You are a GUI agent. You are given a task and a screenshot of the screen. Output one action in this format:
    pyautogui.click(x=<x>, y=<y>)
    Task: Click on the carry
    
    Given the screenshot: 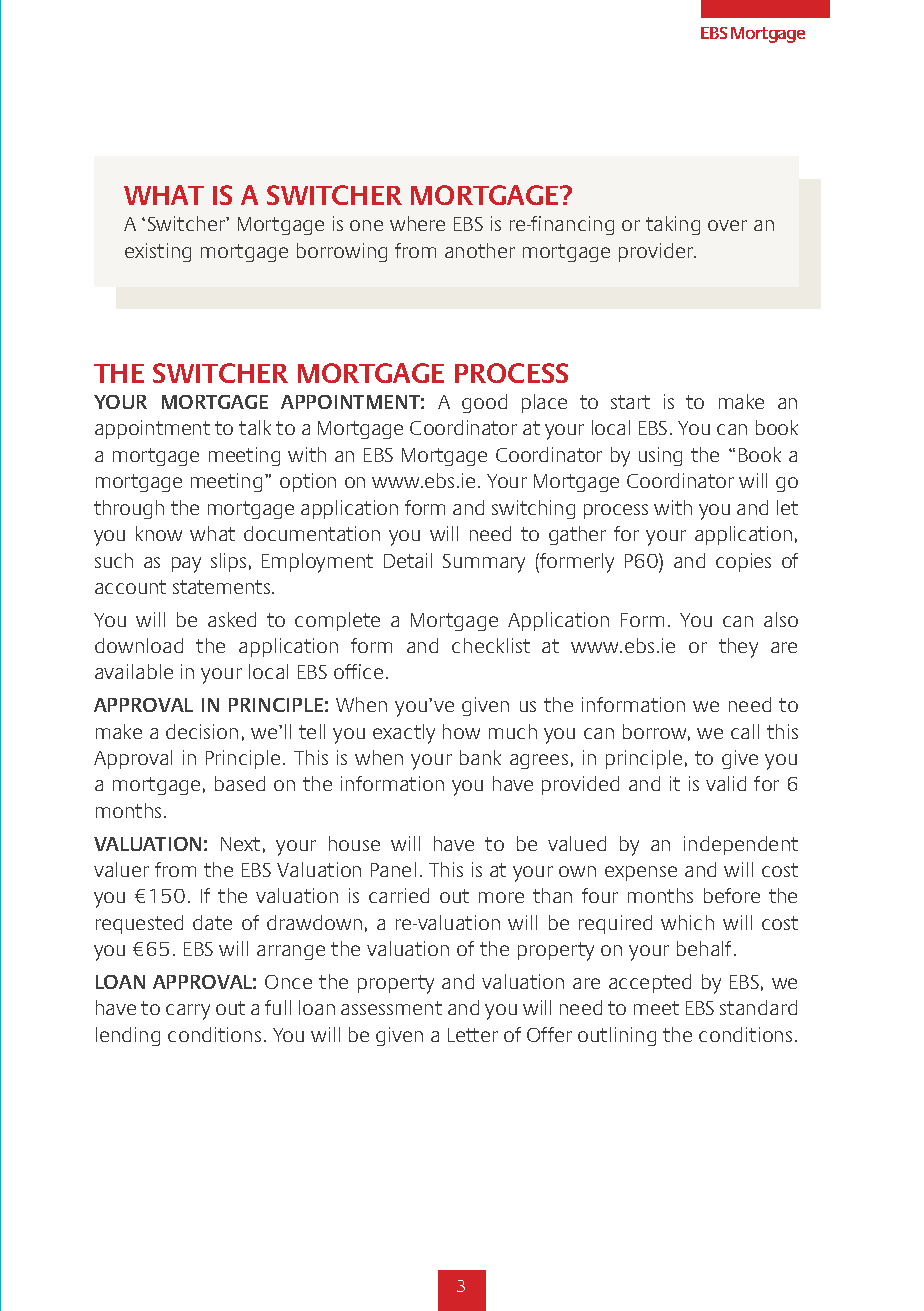 What is the action you would take?
    pyautogui.click(x=188, y=1012)
